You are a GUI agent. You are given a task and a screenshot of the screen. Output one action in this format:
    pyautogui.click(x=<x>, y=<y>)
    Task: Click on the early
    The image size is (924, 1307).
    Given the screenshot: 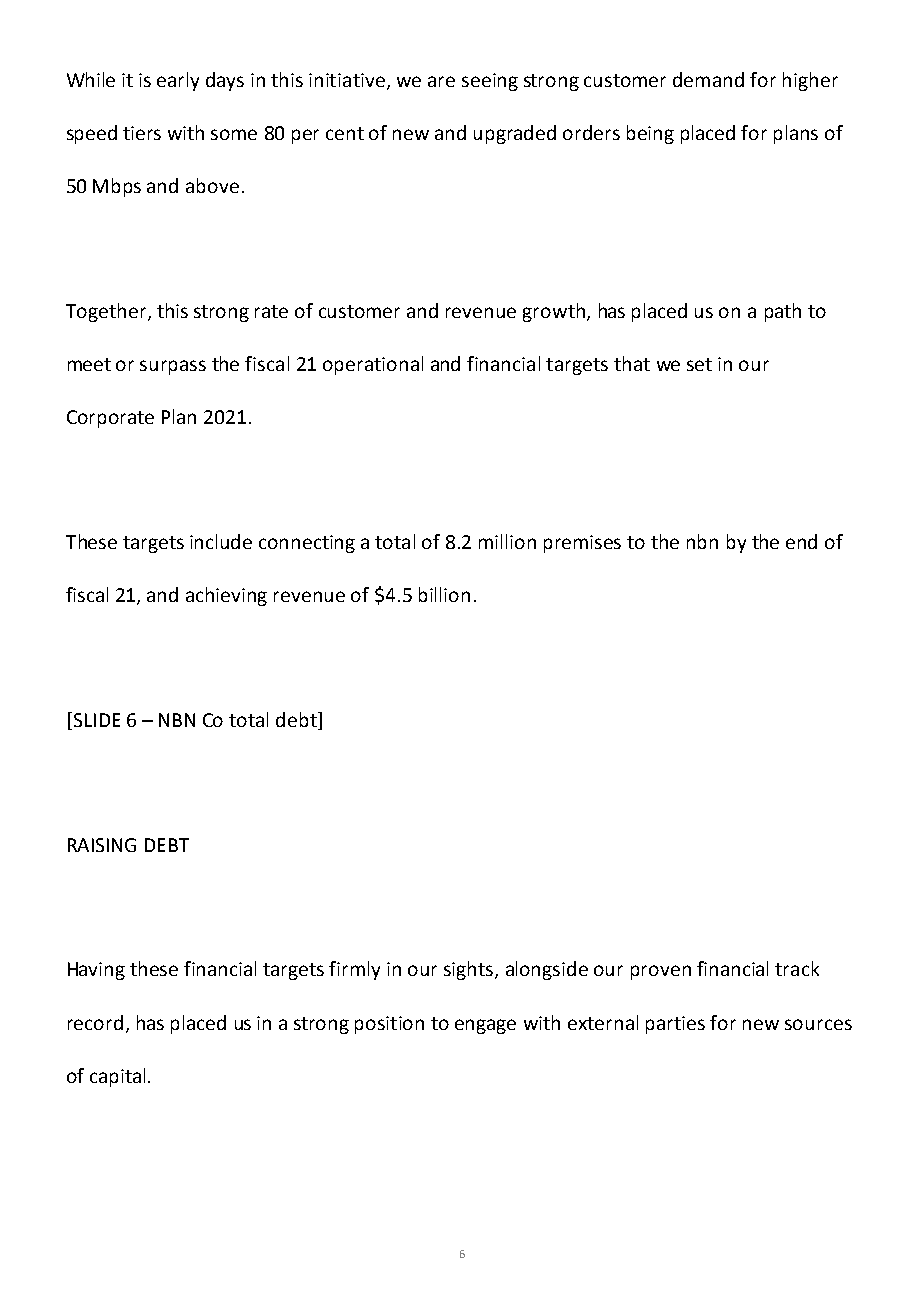 What is the action you would take?
    pyautogui.click(x=178, y=81)
